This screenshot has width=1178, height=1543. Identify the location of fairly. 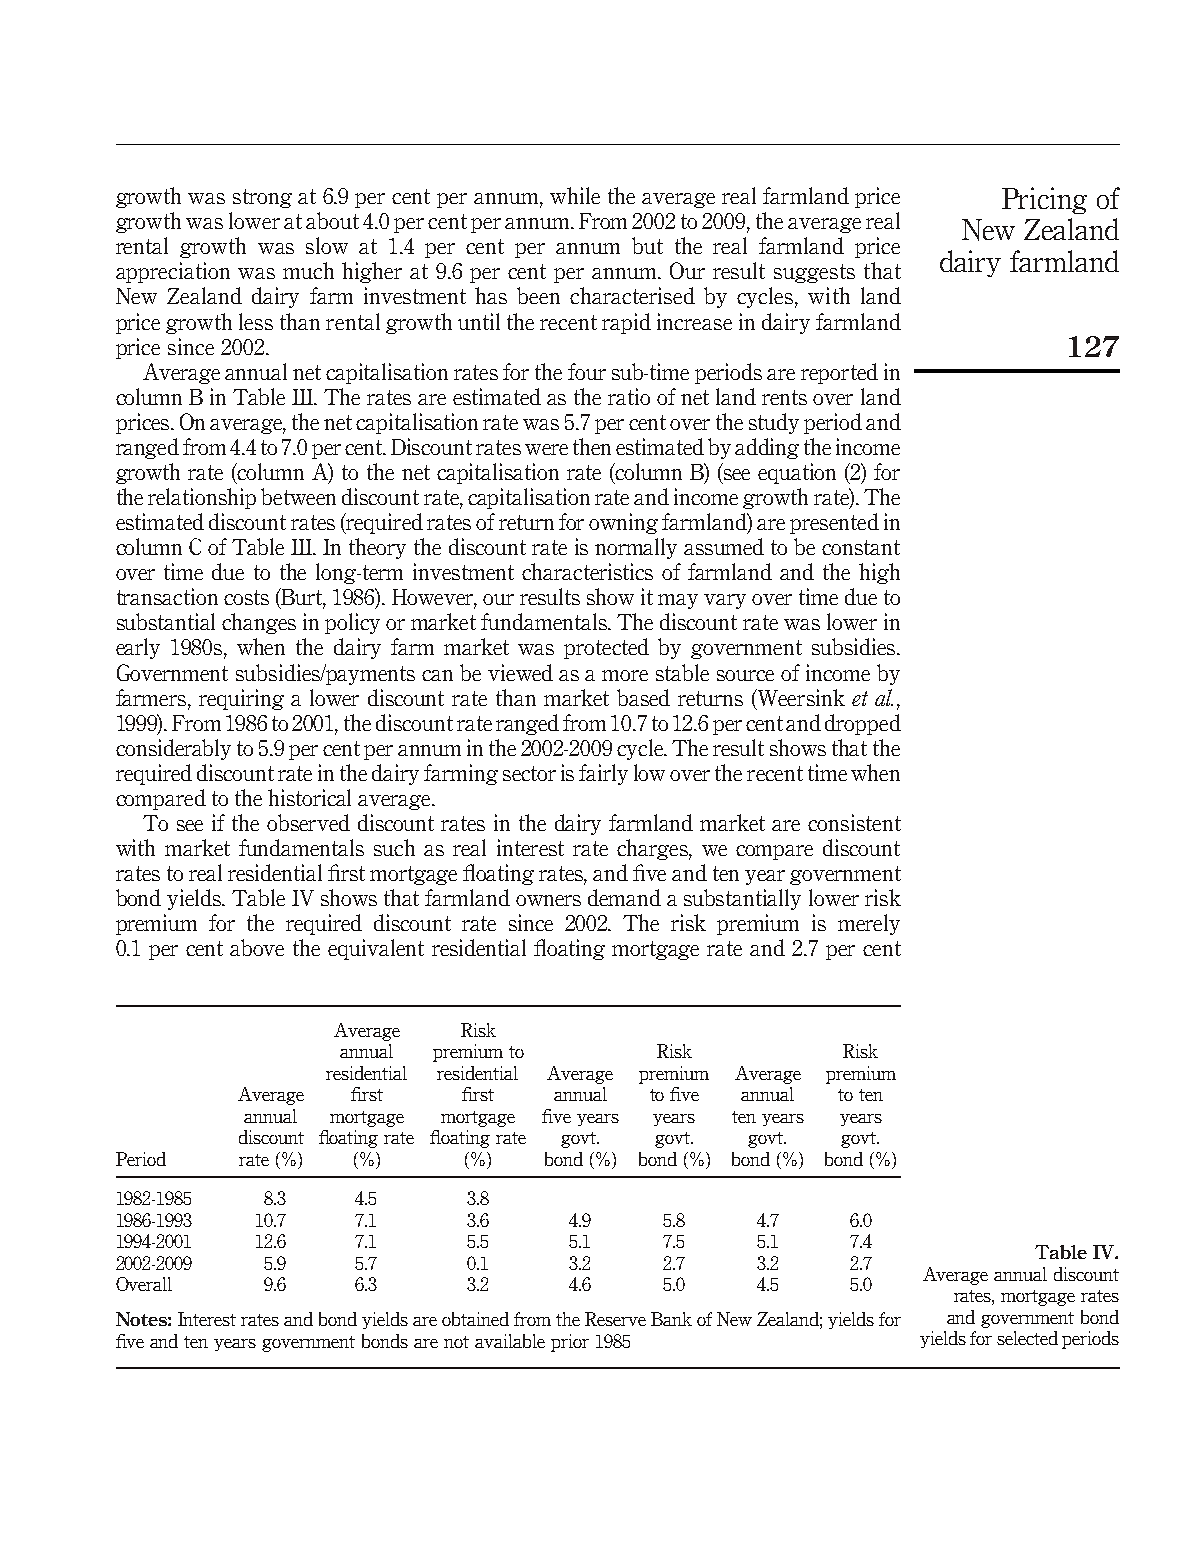
(603, 774).
